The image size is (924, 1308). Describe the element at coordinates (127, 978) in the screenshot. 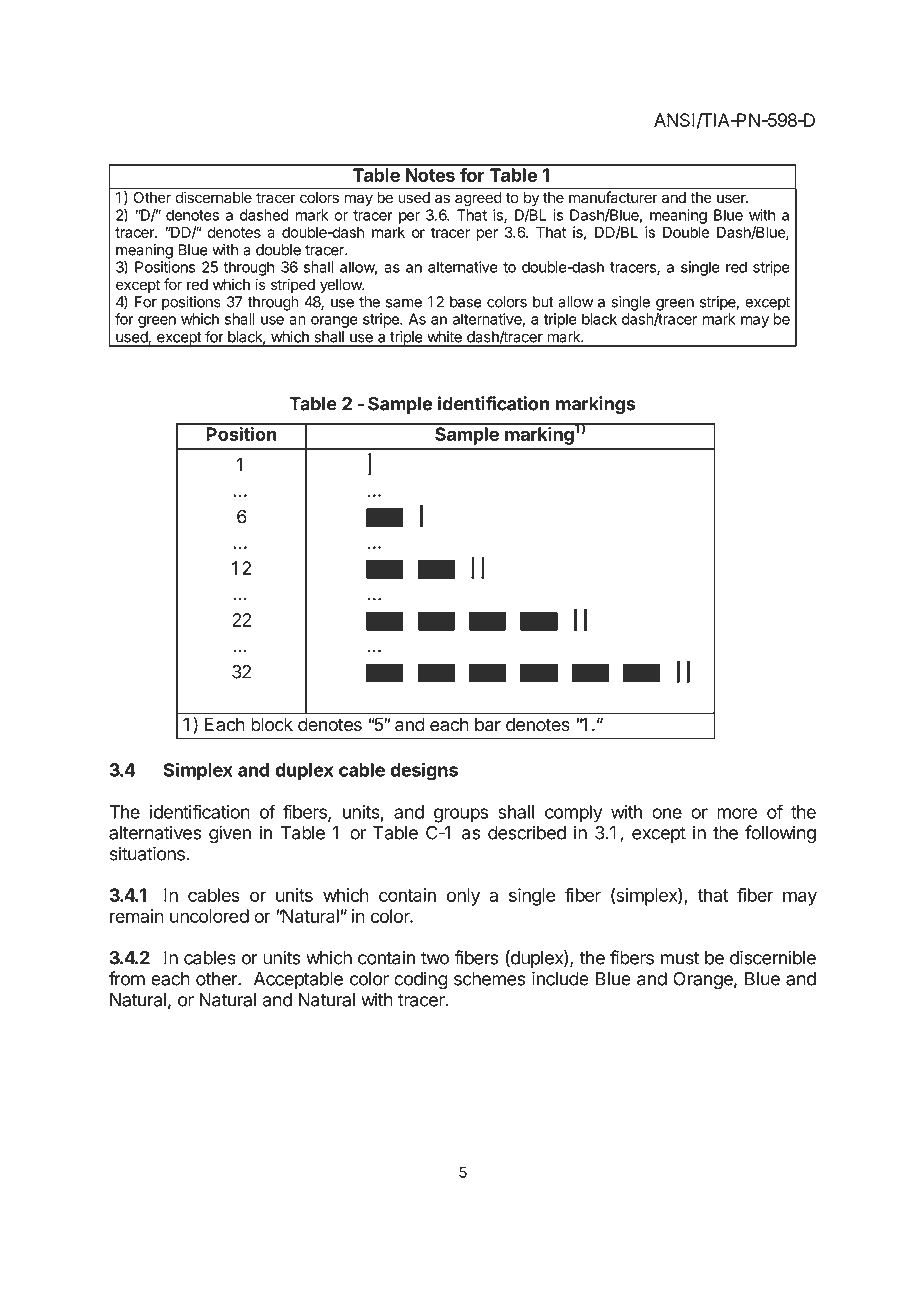

I see `from` at that location.
